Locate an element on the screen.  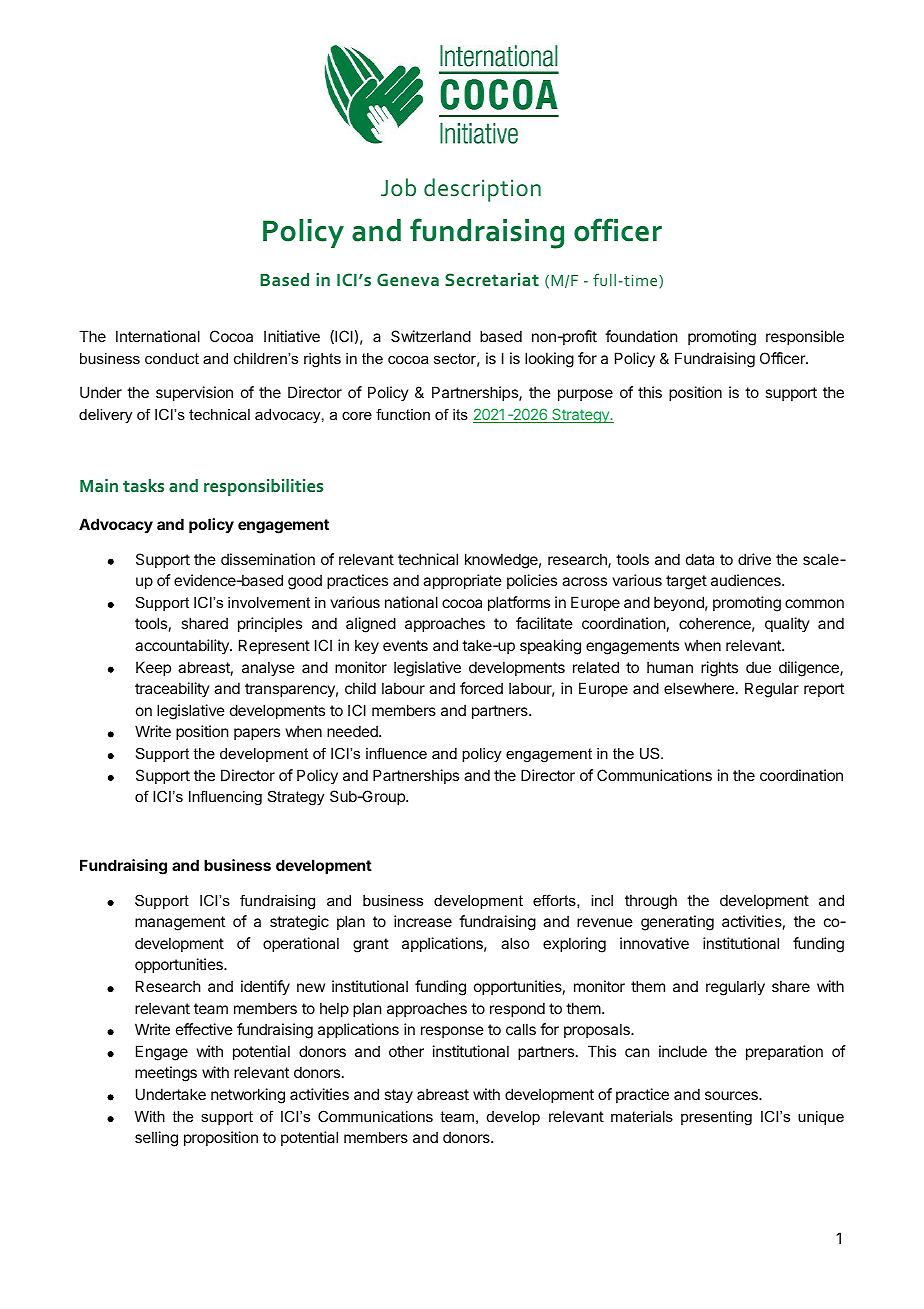
stay is located at coordinates (398, 1096).
